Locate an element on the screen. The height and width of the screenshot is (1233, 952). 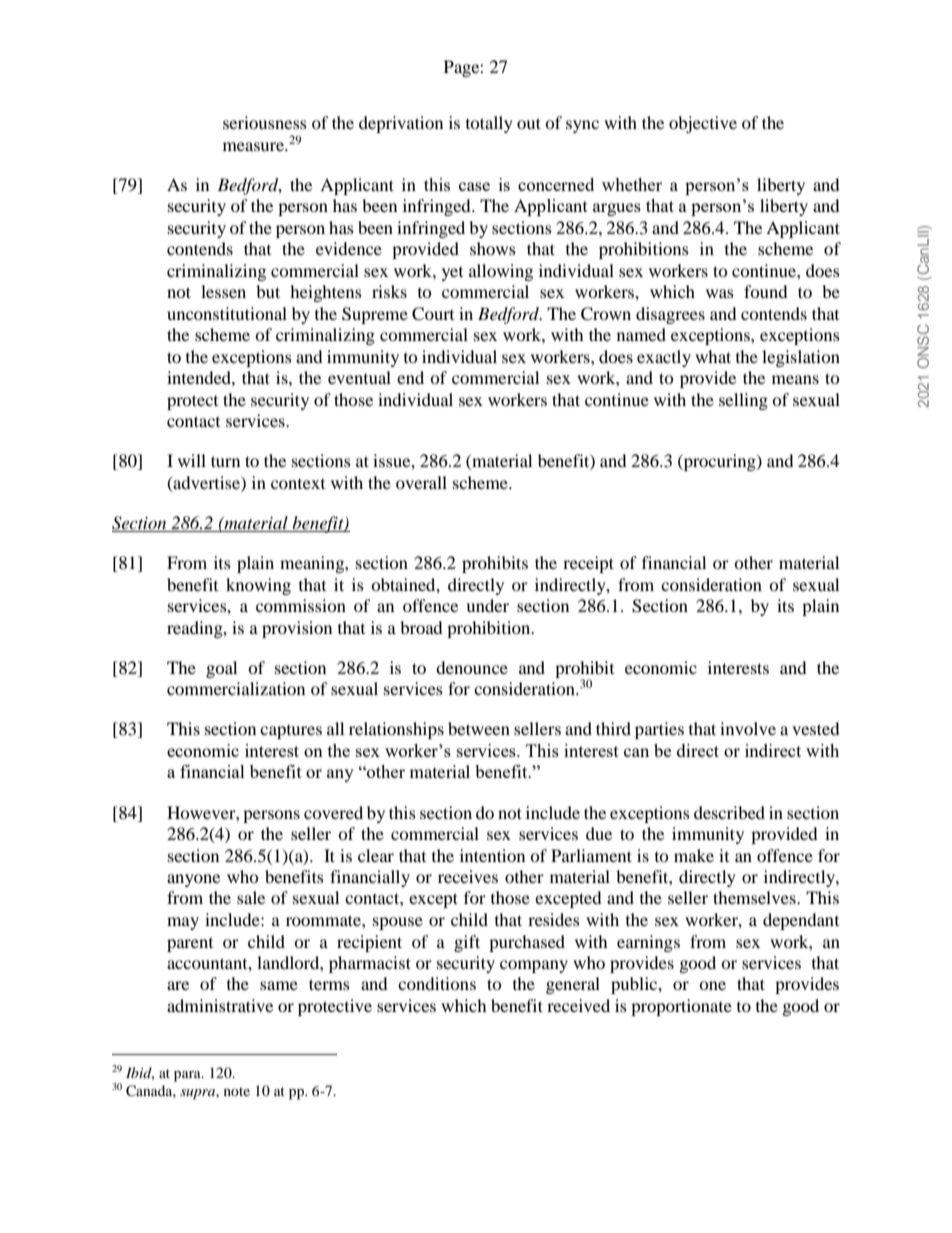
objective is located at coordinates (703, 124).
